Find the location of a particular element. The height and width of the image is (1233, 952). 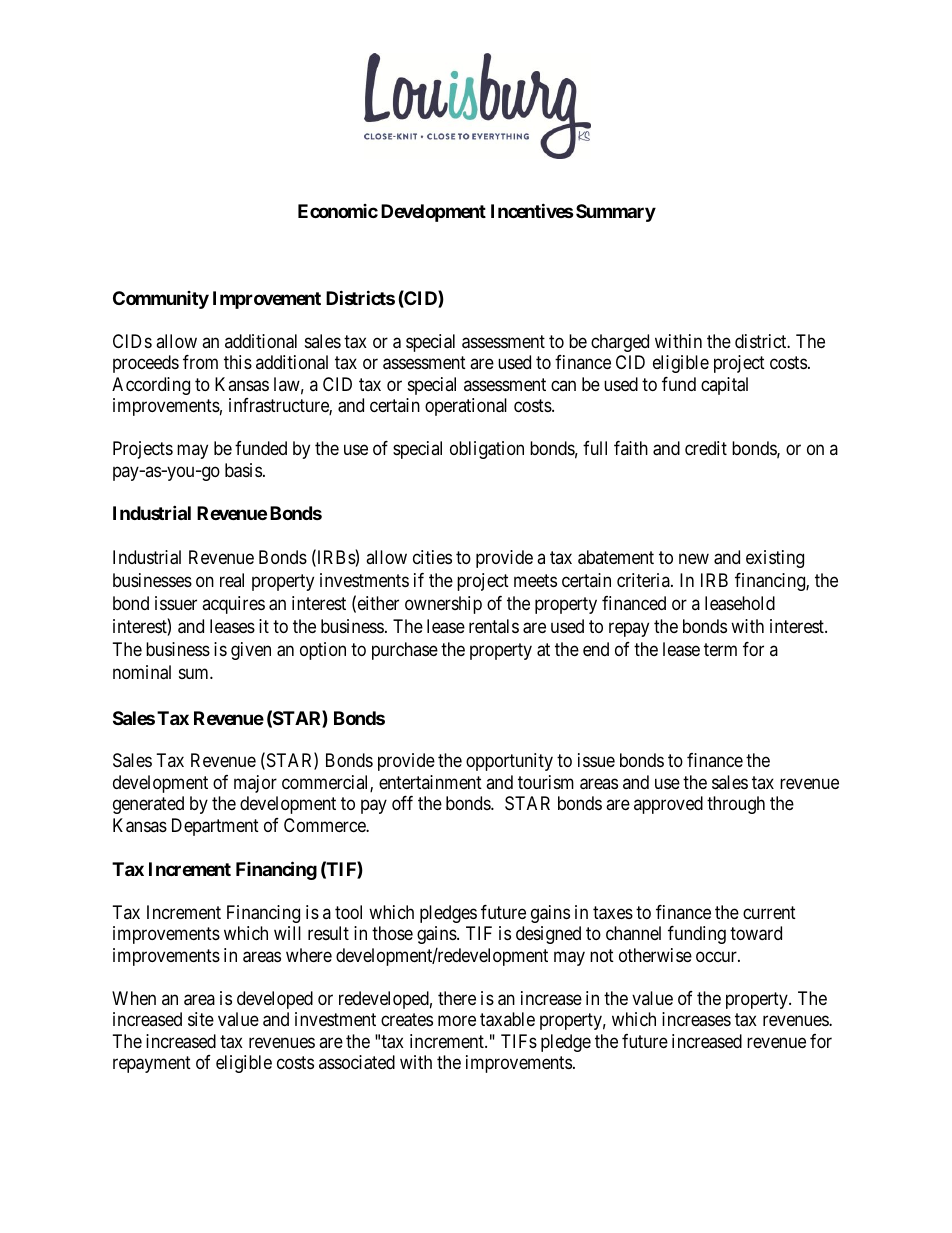

Community is located at coordinates (161, 300).
